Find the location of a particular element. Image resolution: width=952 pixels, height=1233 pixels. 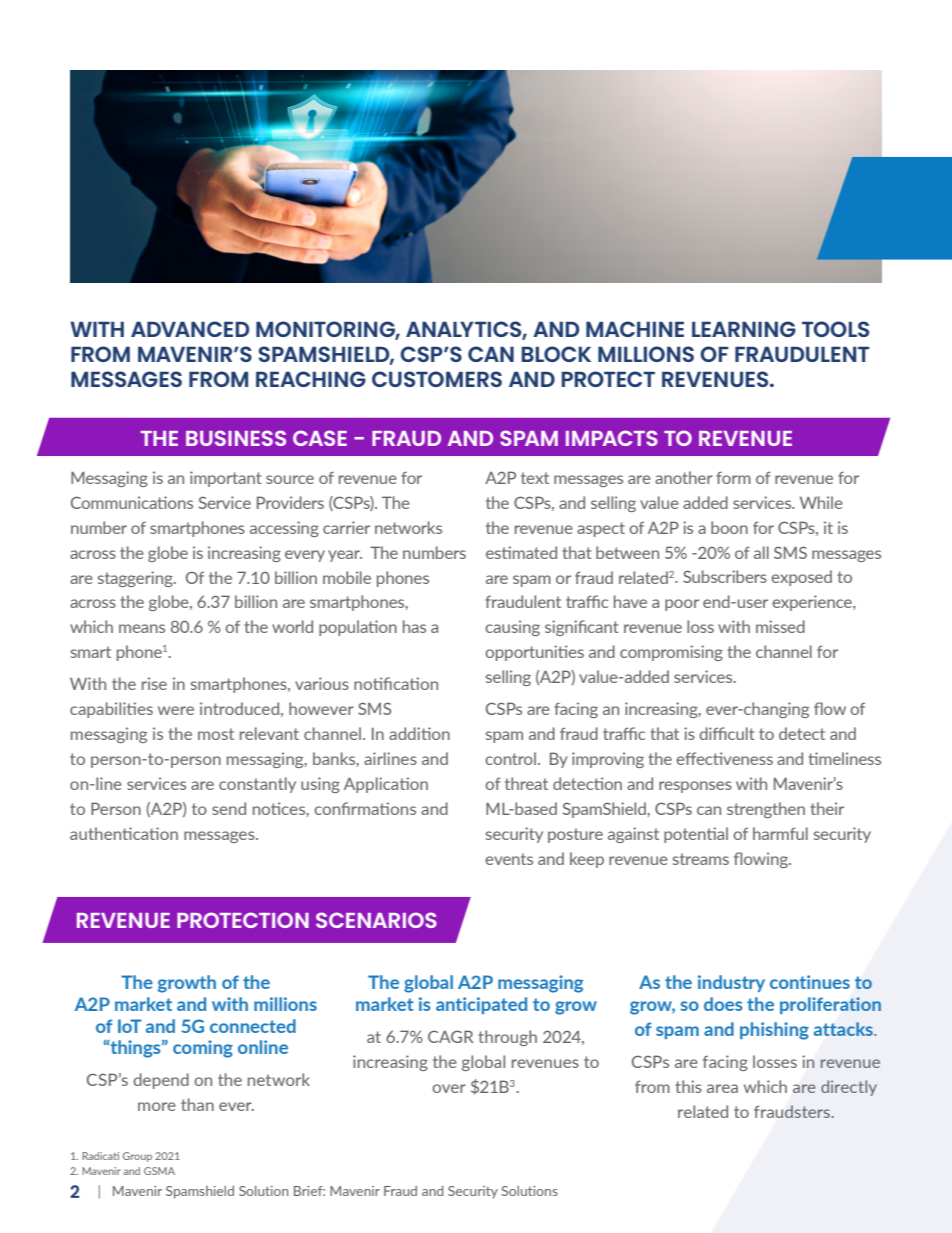

over is located at coordinates (449, 1088).
